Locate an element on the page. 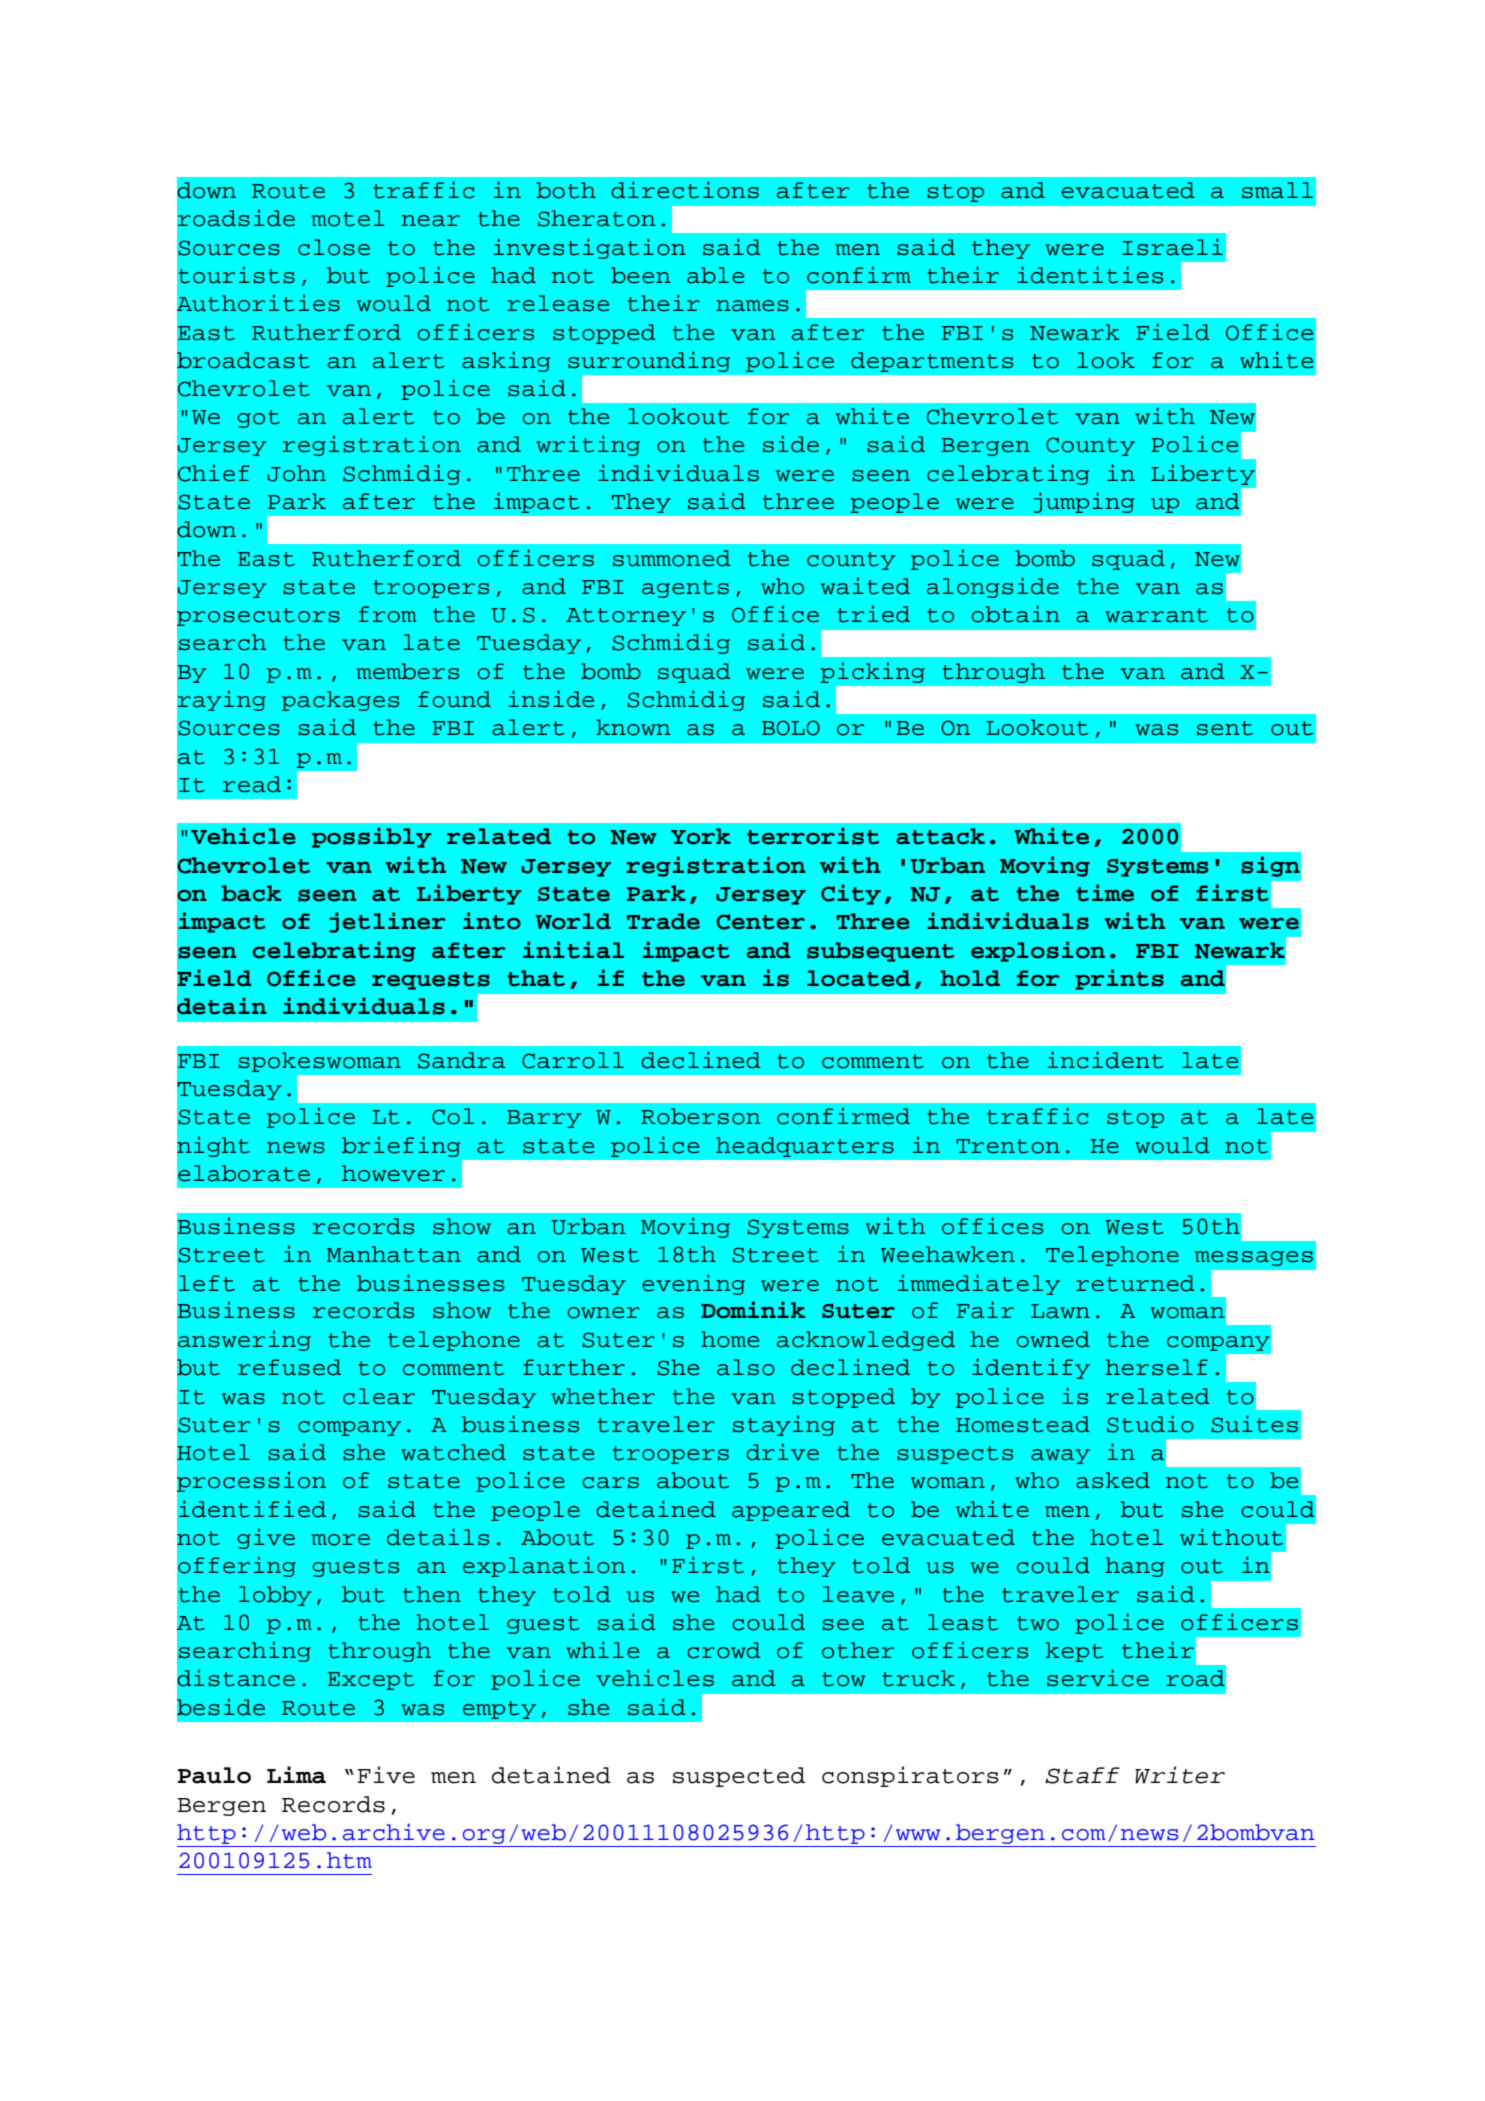  suspected is located at coordinates (739, 1777).
